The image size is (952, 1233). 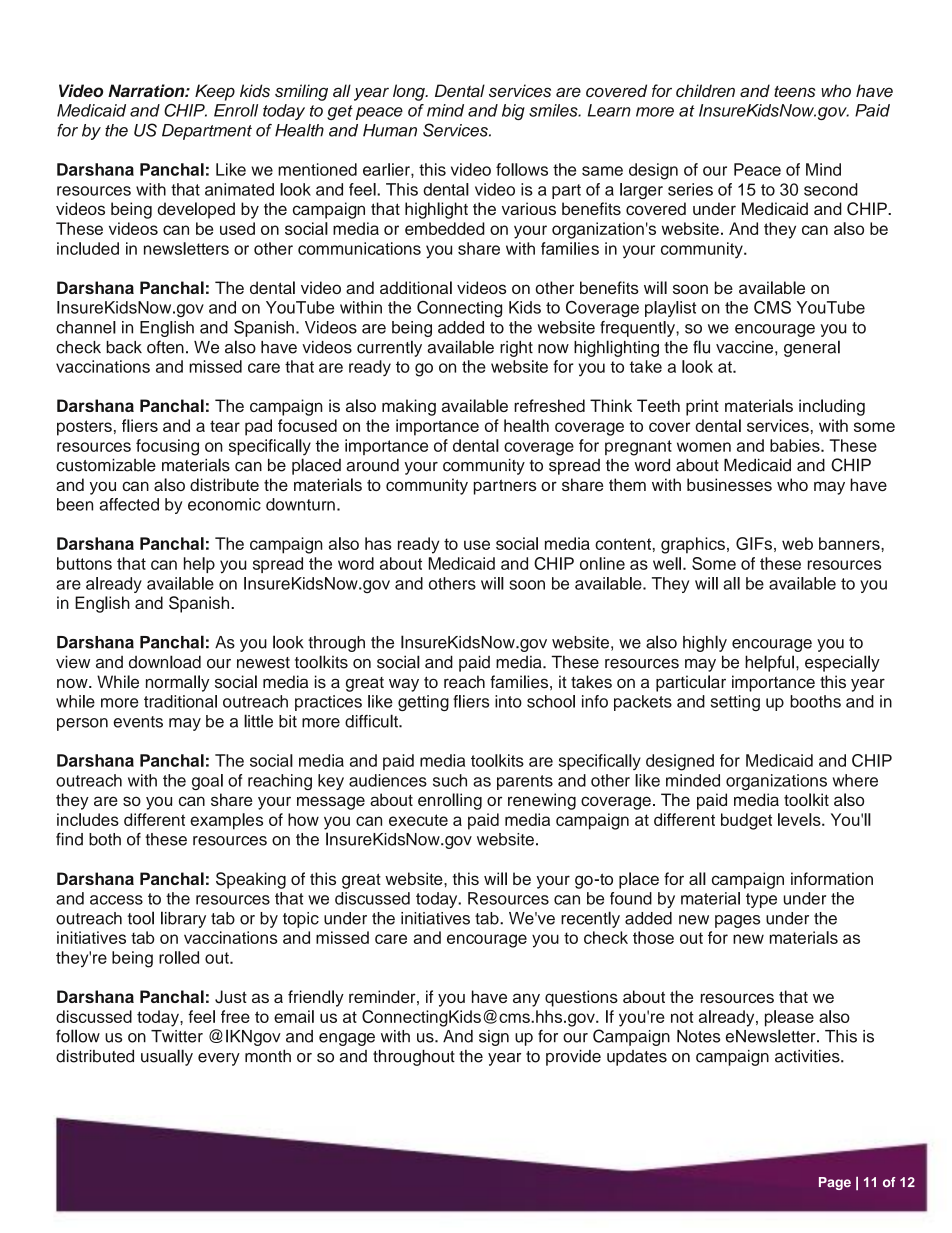 I want to click on please, so click(x=789, y=1018).
